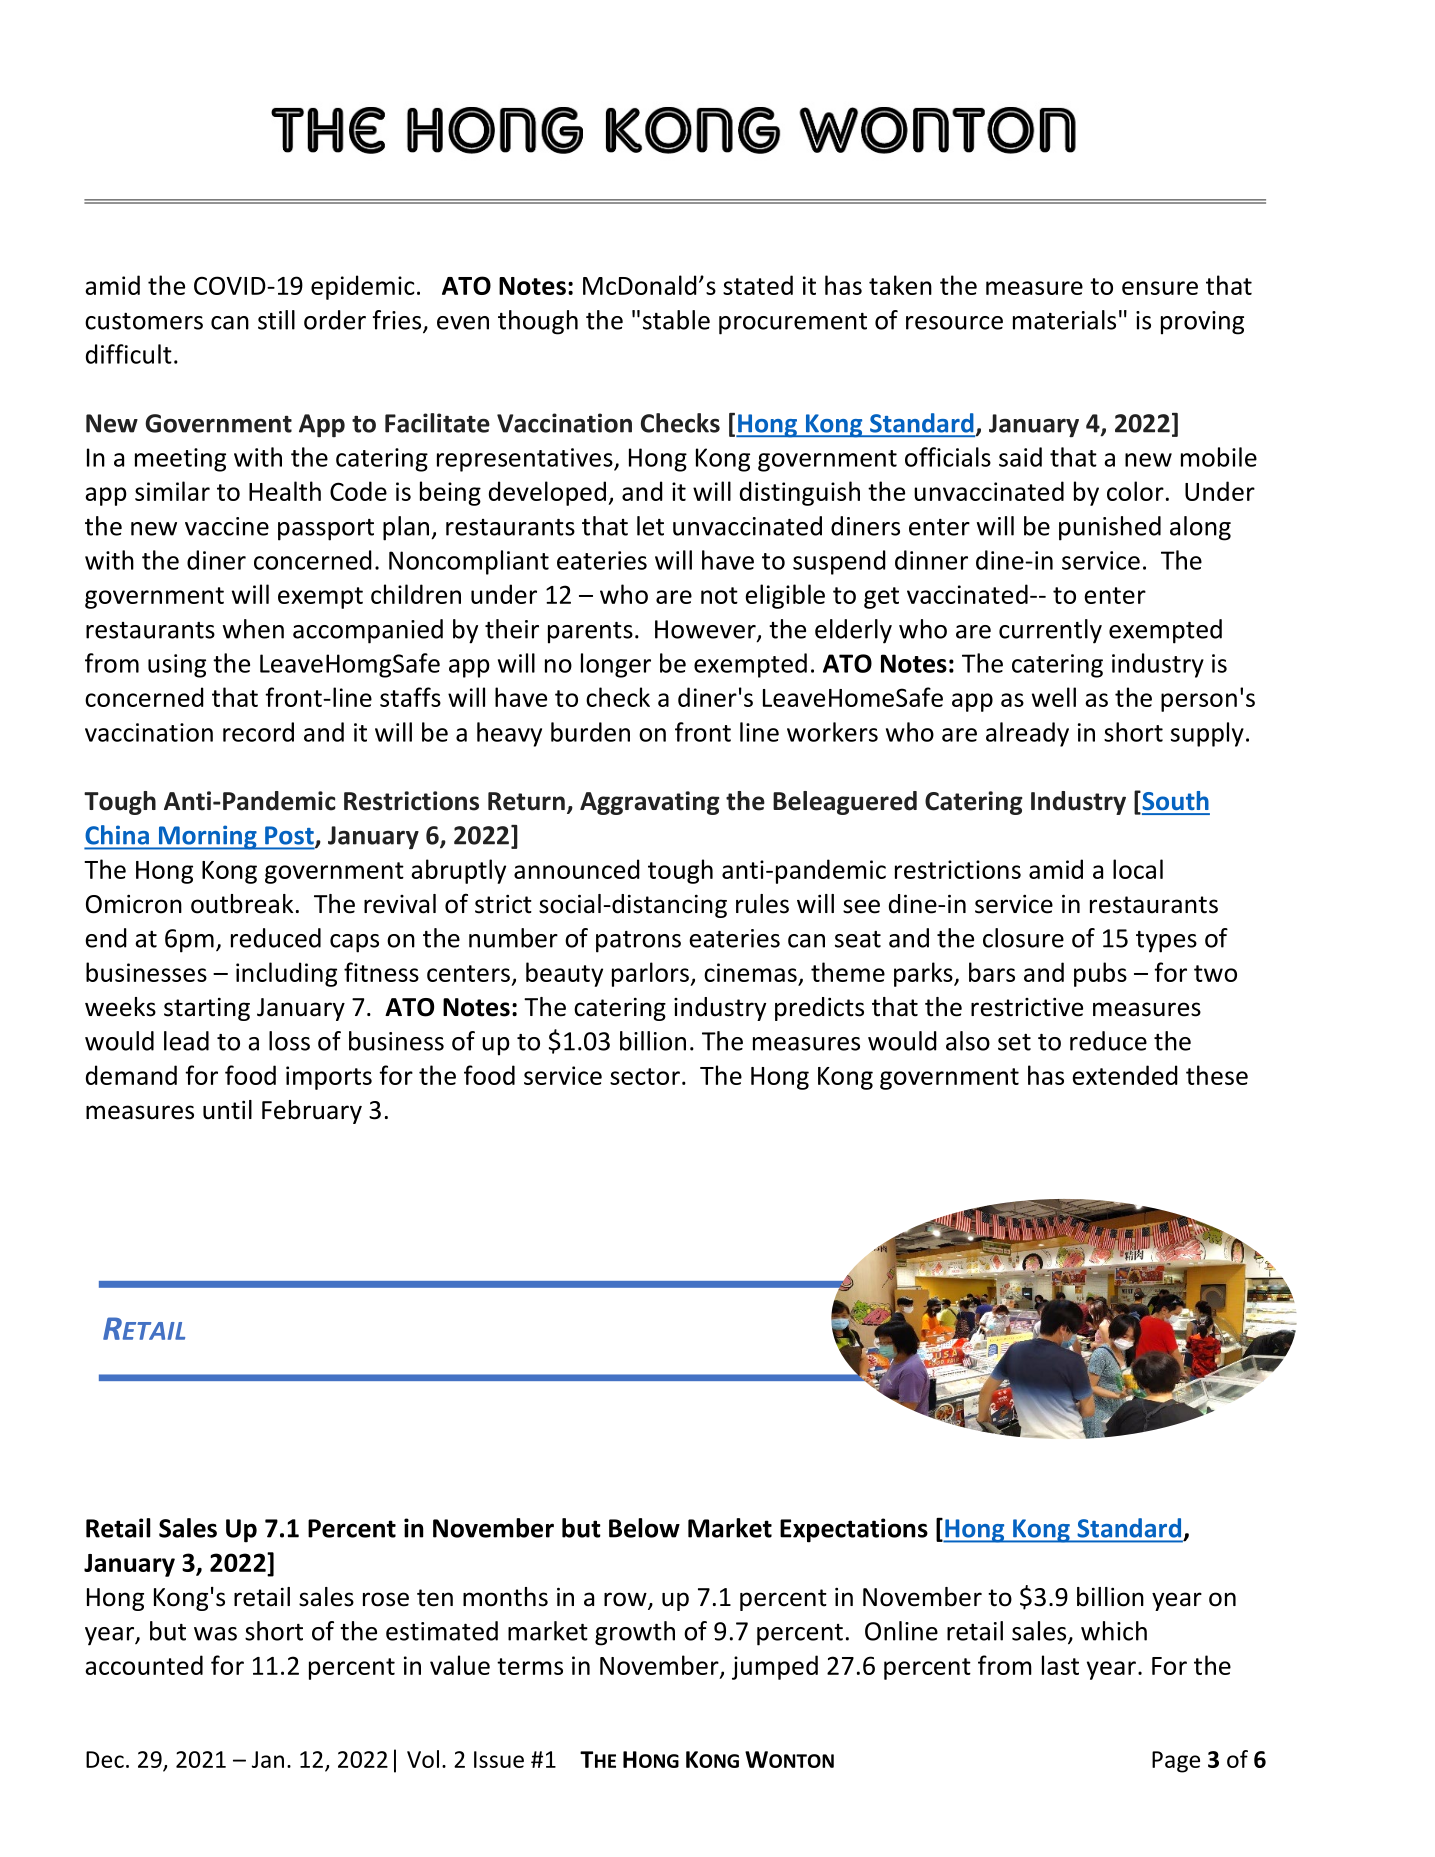 This image has width=1435, height=1857. I want to click on Aggravating, so click(650, 803).
